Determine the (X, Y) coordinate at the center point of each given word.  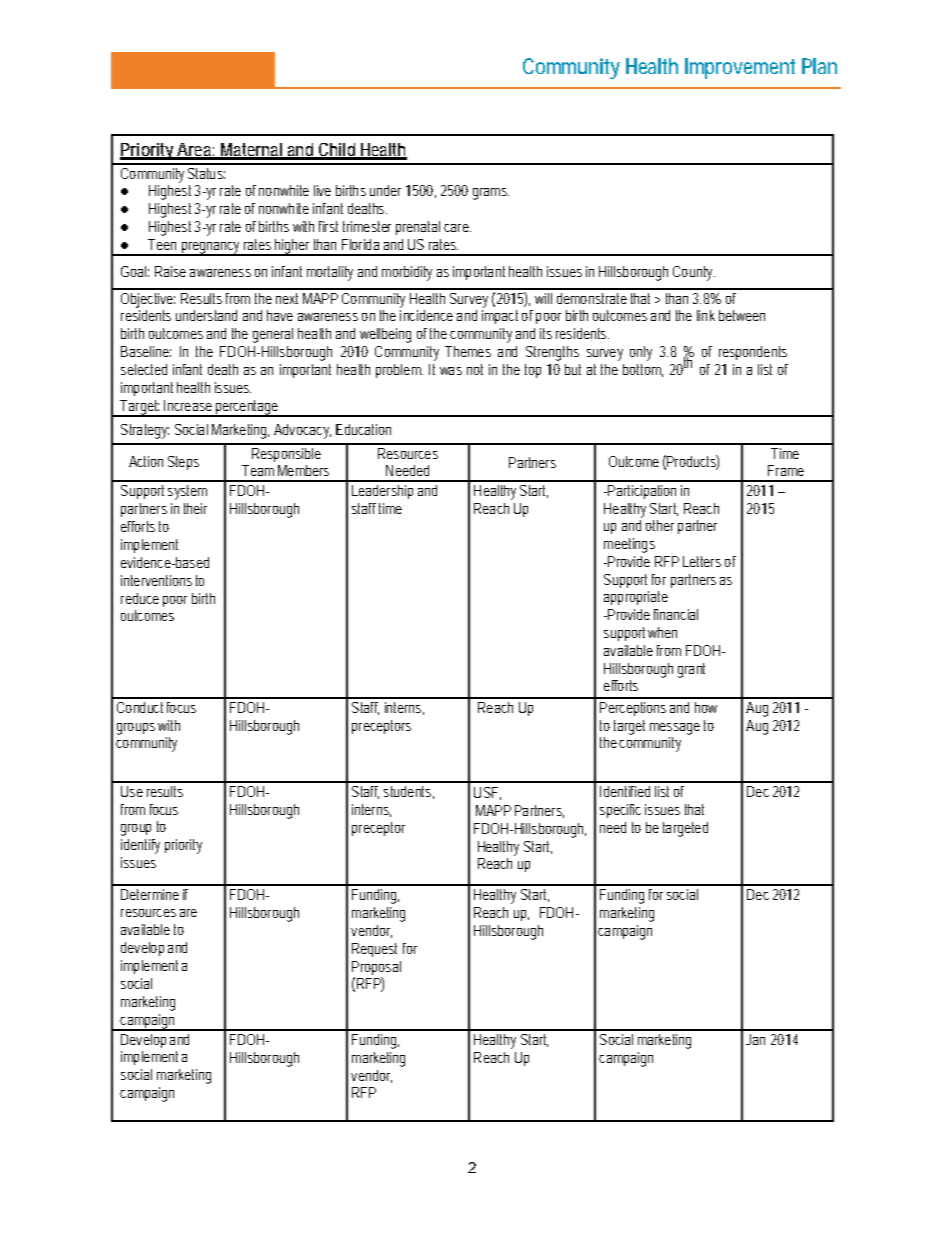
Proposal (376, 969)
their (195, 508)
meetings (629, 545)
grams (491, 194)
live (322, 190)
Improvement (740, 68)
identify (140, 846)
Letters (702, 561)
